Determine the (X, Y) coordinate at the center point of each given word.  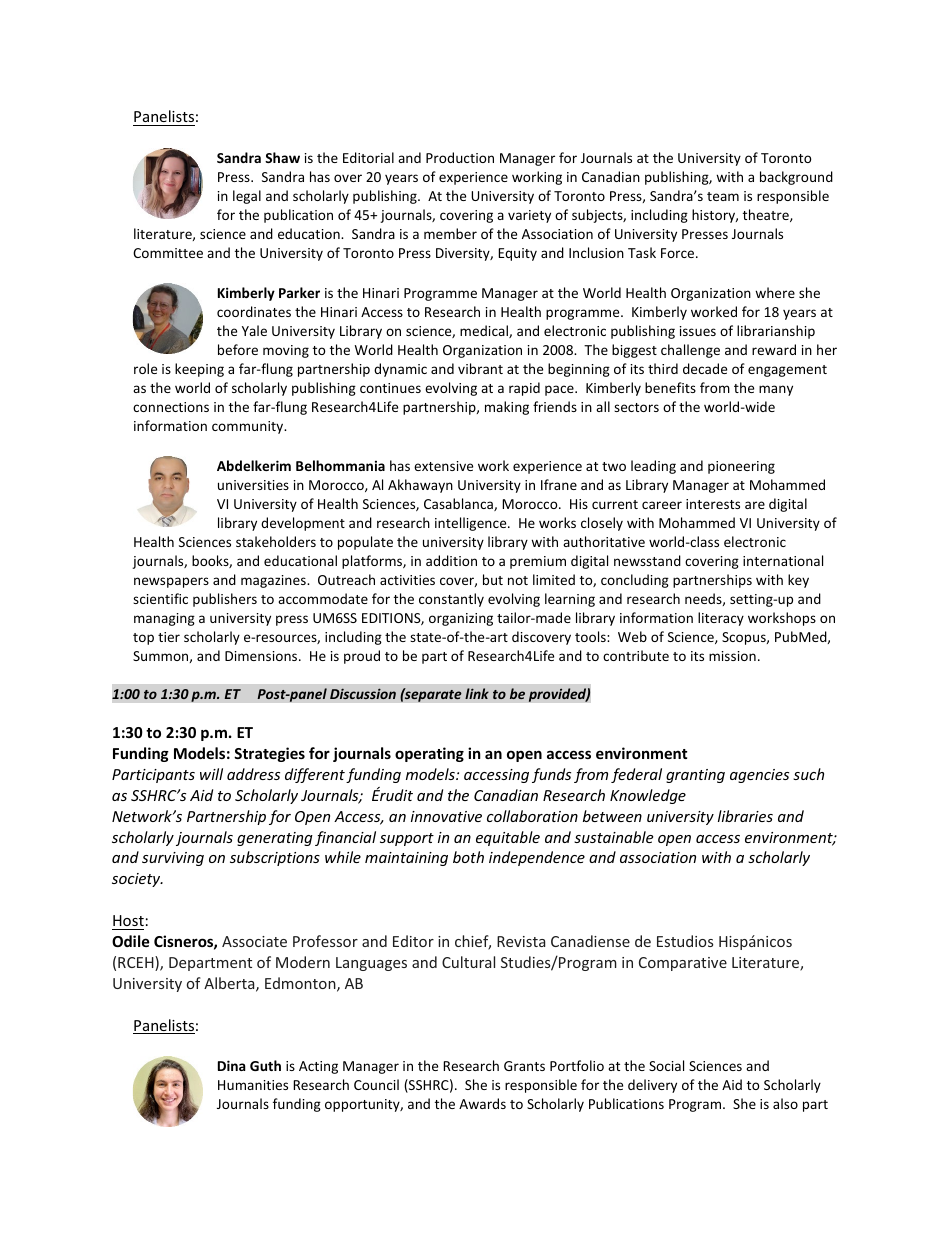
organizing (461, 619)
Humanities (253, 1085)
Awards (482, 1103)
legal (247, 197)
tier (169, 637)
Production (460, 157)
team (723, 196)
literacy (721, 619)
